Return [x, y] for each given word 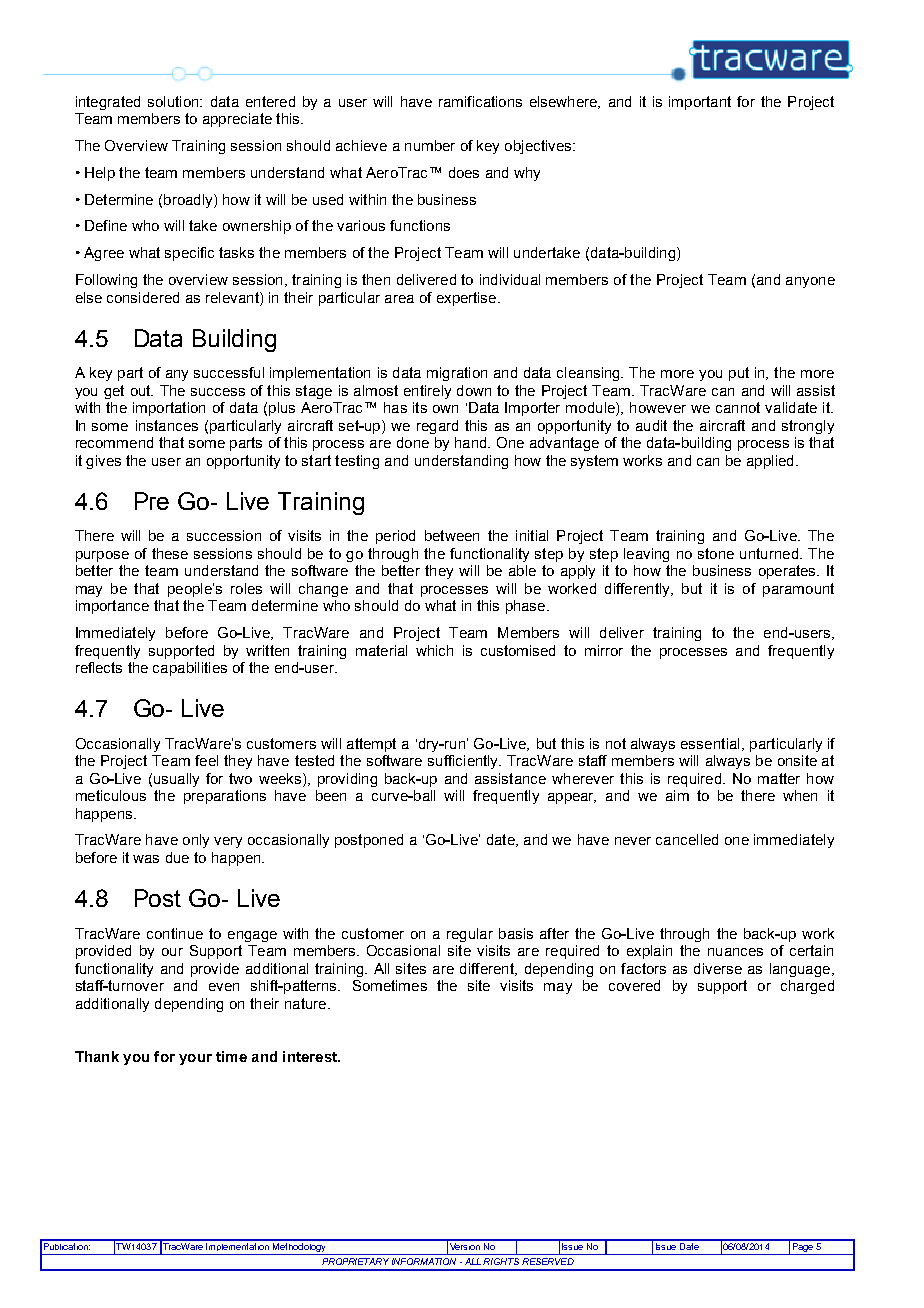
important [700, 103]
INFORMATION [424, 1261]
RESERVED [548, 1261]
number [430, 145]
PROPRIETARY [355, 1261]
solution [174, 101]
